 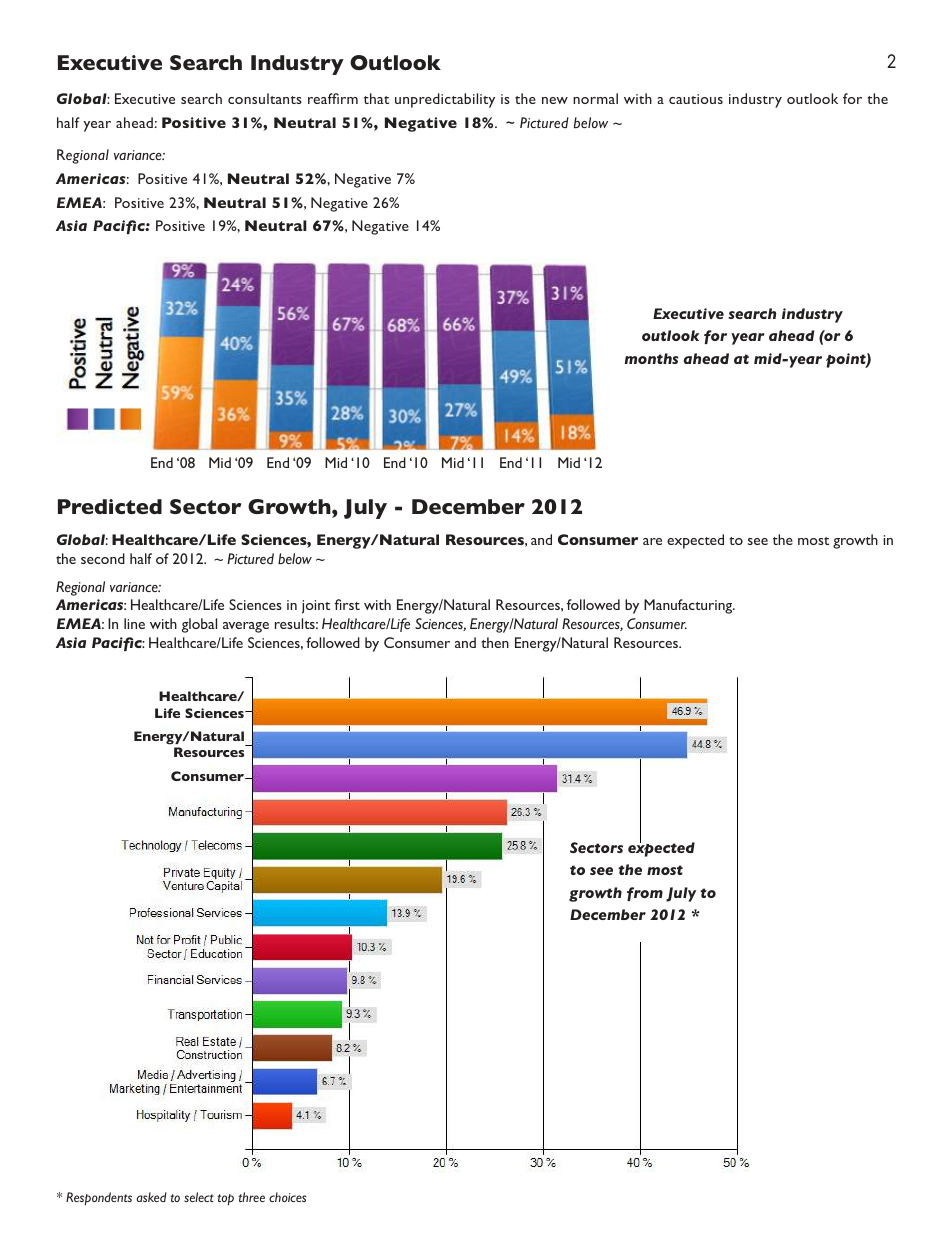 What do you see at coordinates (151, 1197) in the screenshot?
I see `asked` at bounding box center [151, 1197].
